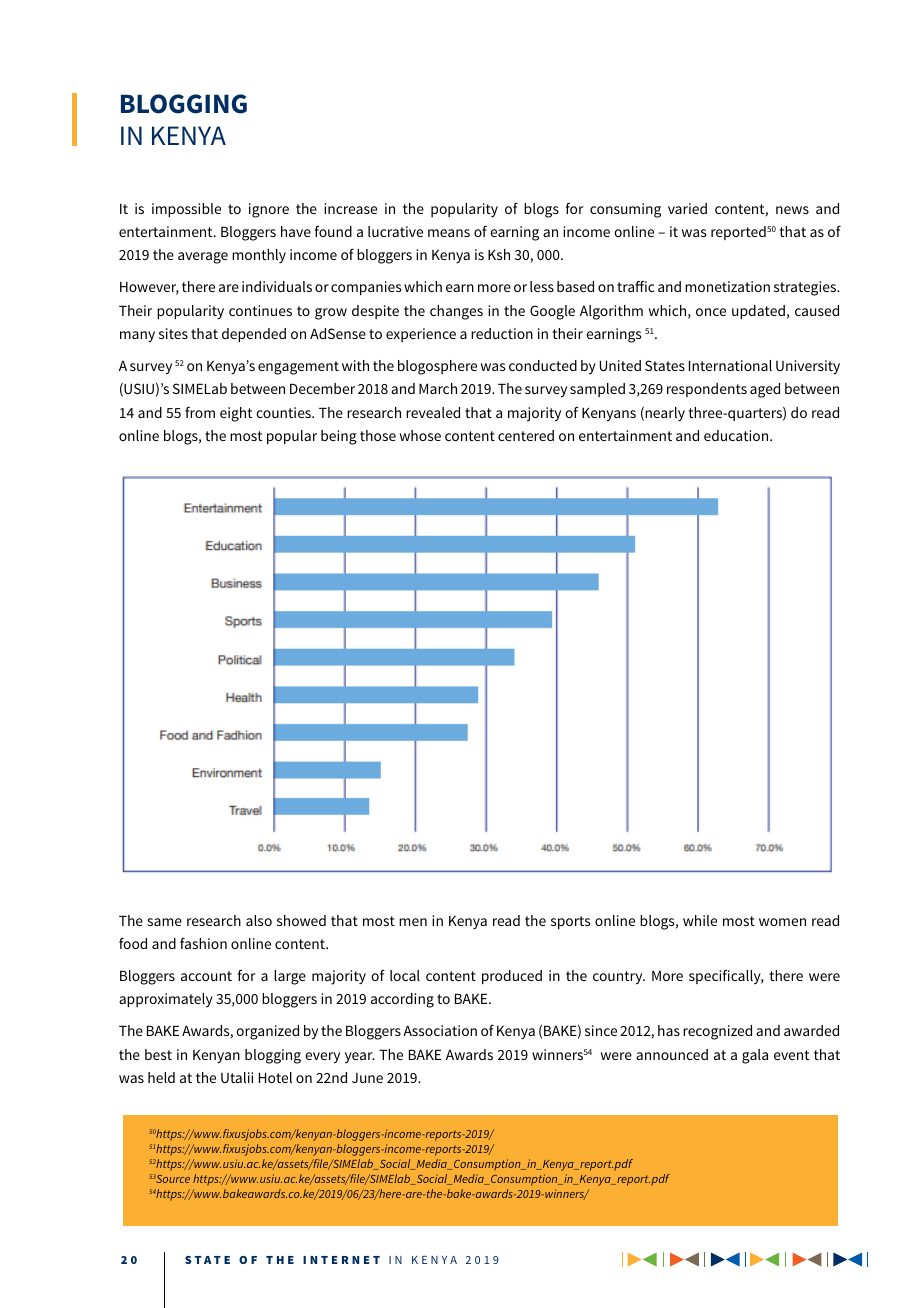 The width and height of the screenshot is (924, 1308). I want to click on monetization, so click(727, 286).
